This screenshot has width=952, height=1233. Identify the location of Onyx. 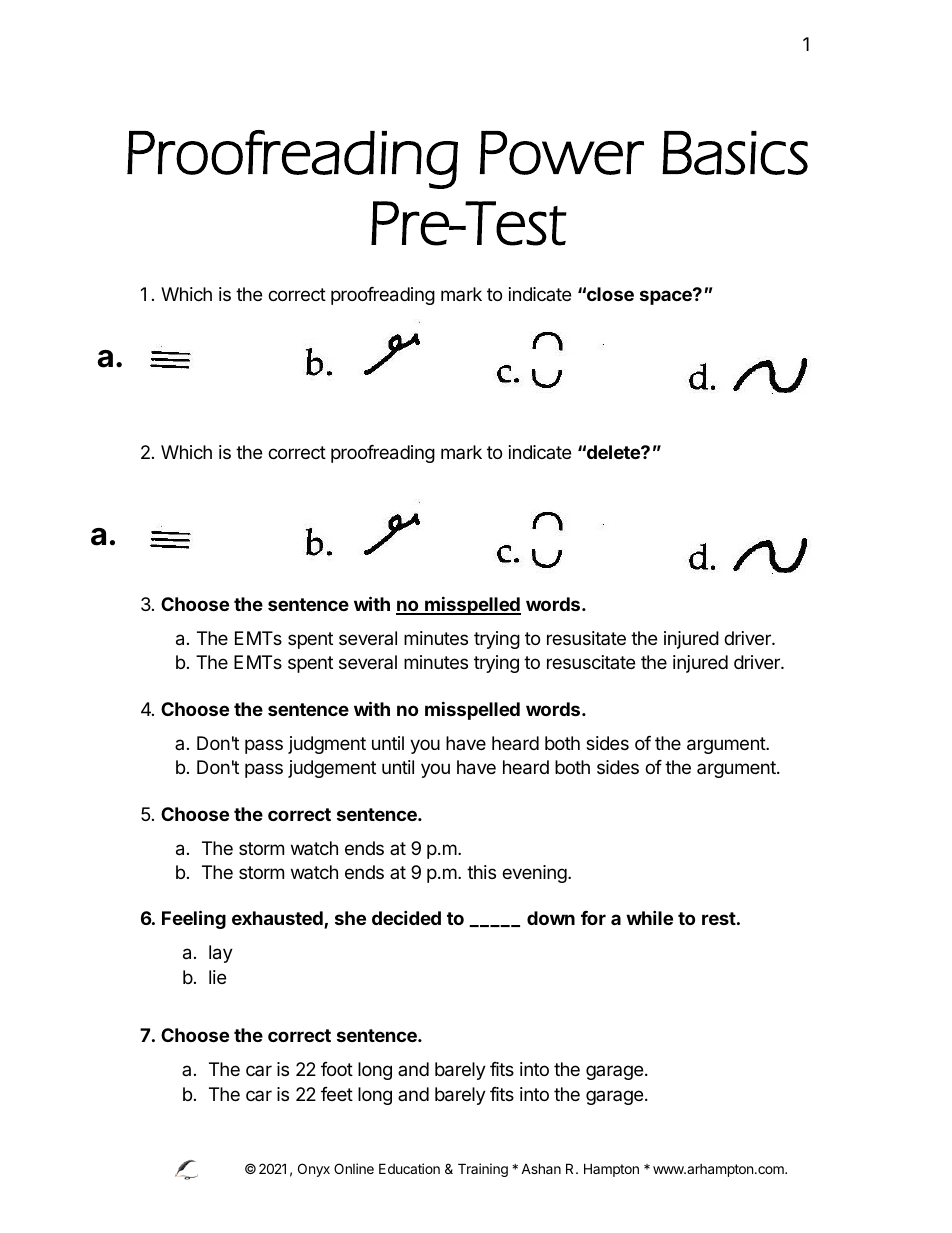
(314, 1170).
